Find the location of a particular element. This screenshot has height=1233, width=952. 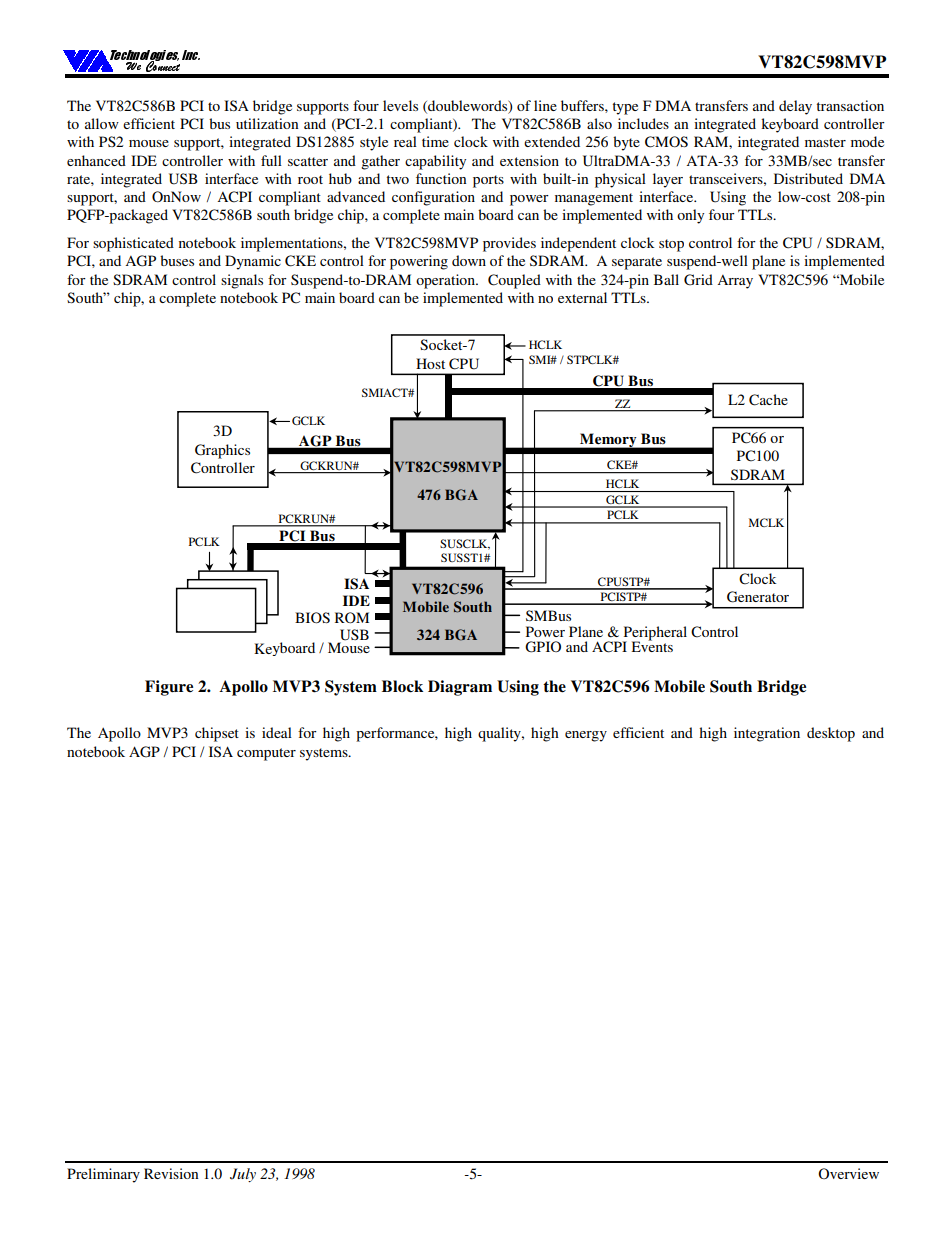

integration is located at coordinates (767, 734).
